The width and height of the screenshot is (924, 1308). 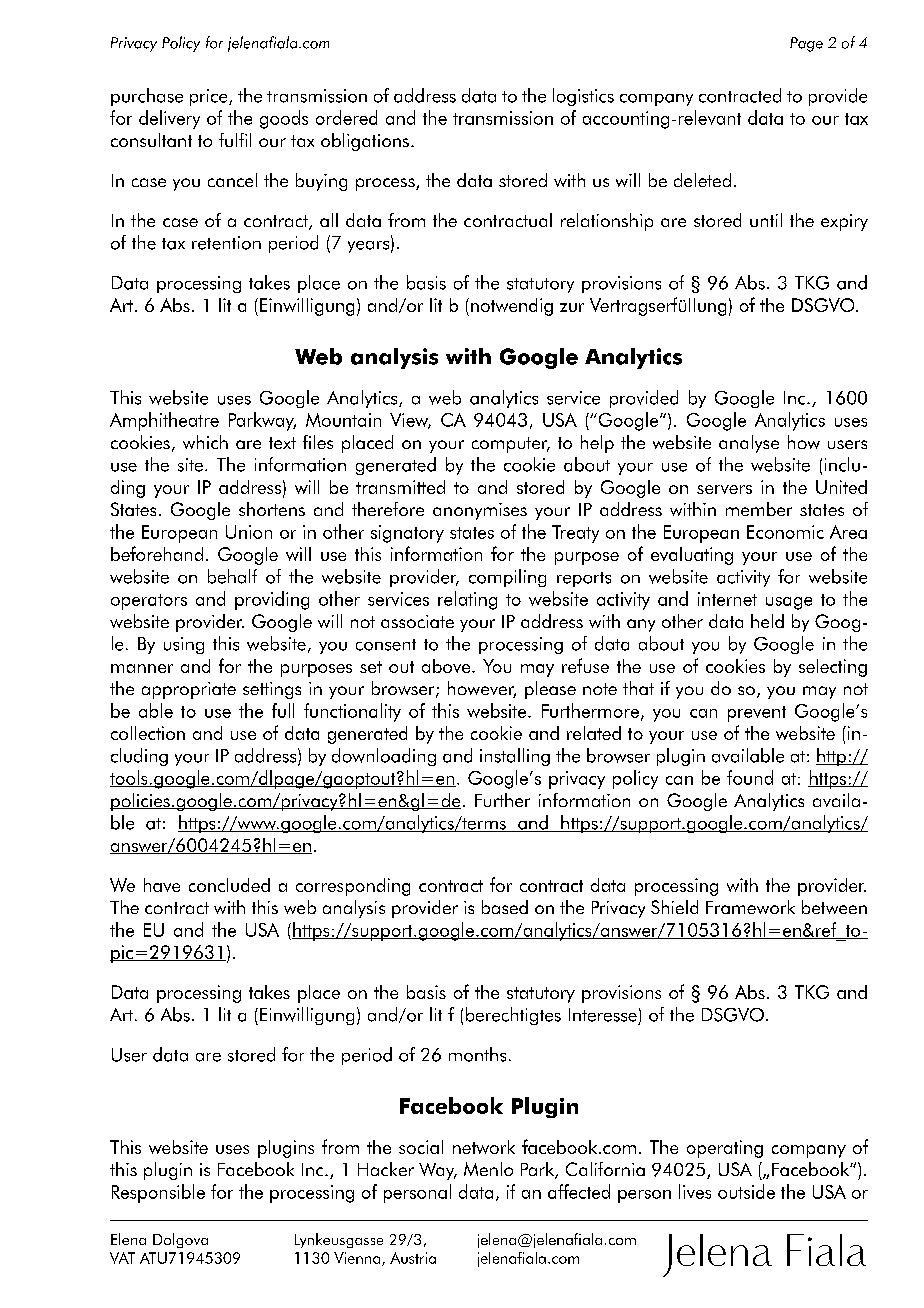 I want to click on fulfil, so click(x=235, y=140).
